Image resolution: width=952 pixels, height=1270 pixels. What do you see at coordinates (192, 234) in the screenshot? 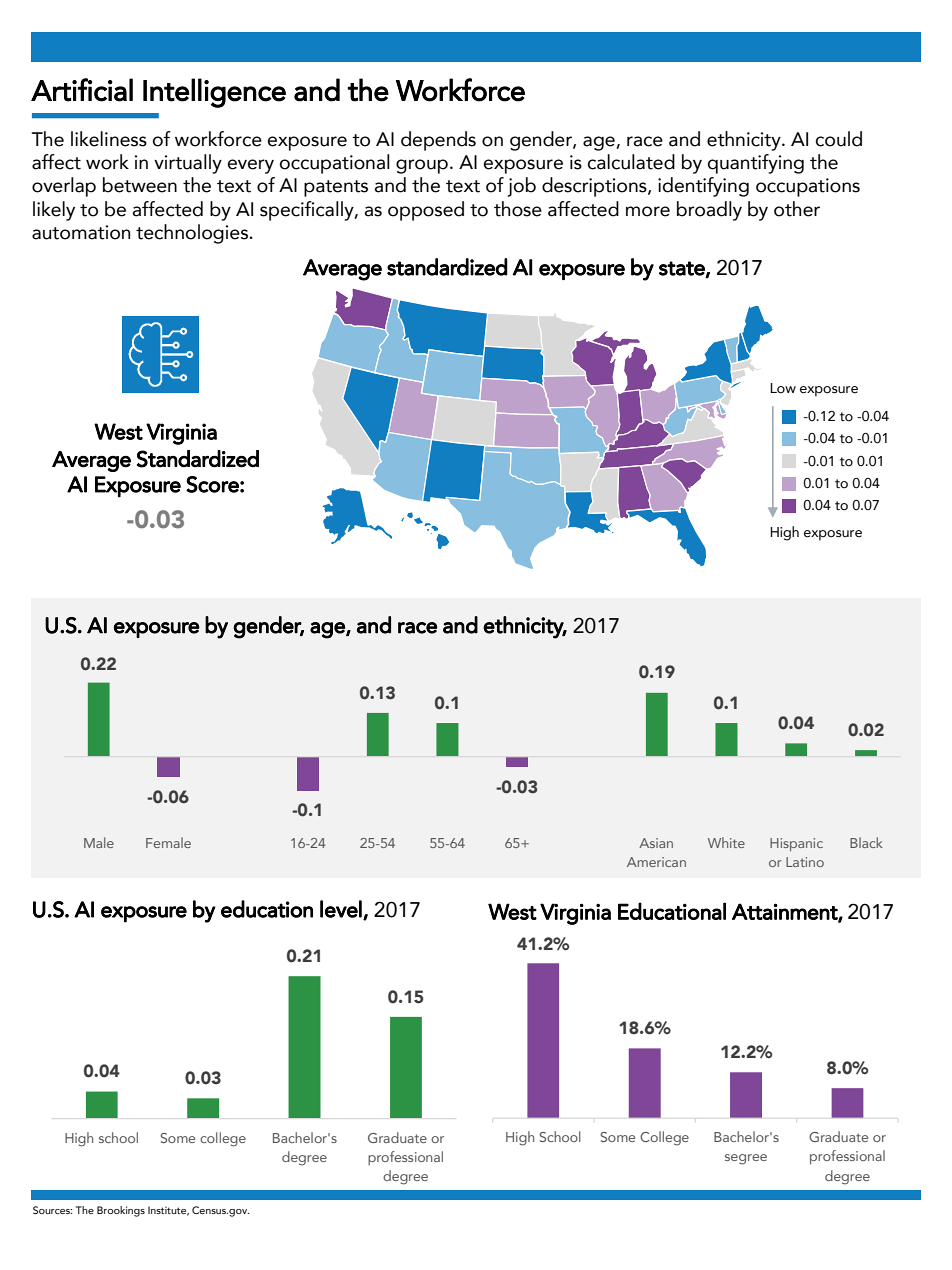
I see `technologies` at bounding box center [192, 234].
